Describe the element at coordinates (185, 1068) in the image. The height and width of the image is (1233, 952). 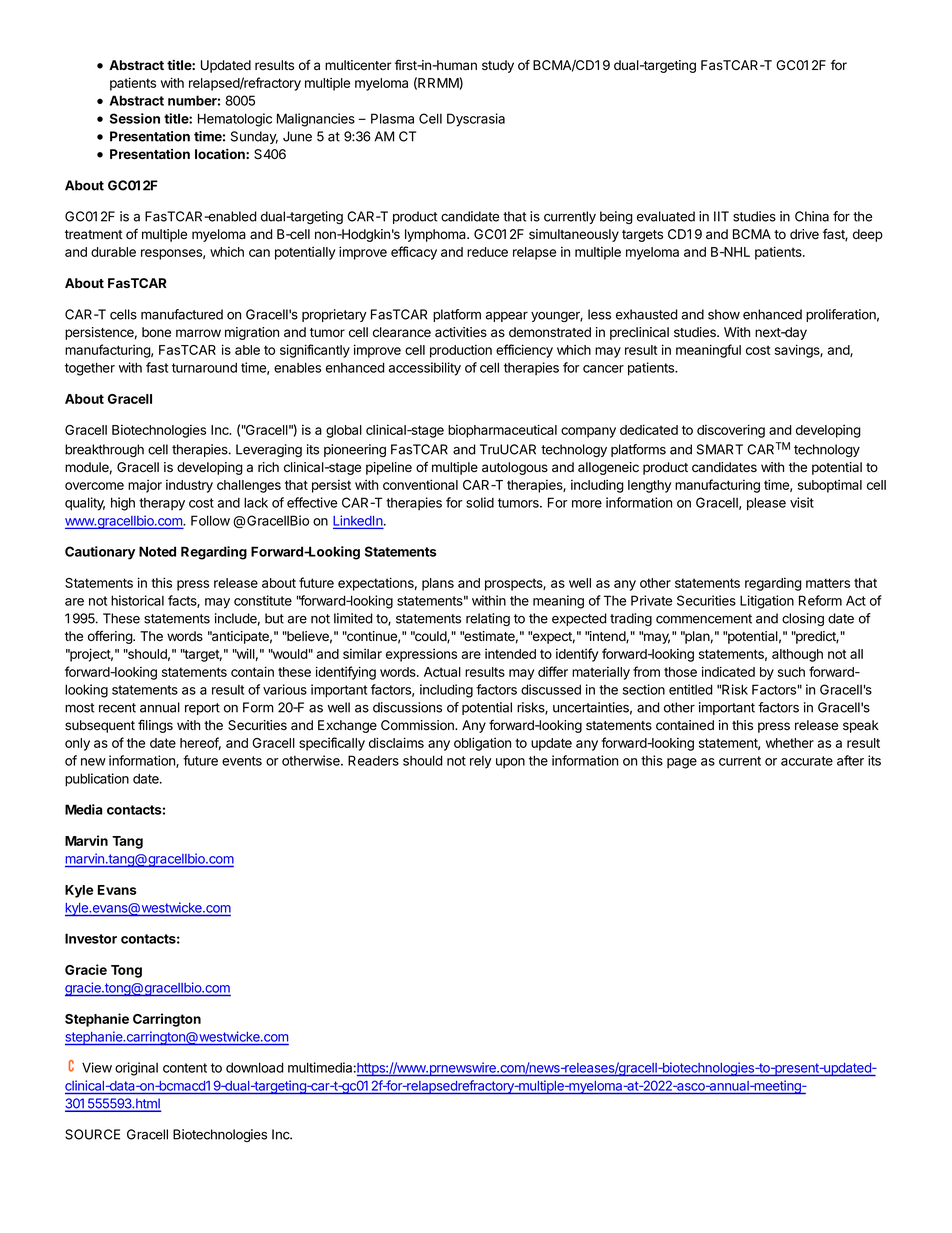
I see `content` at that location.
